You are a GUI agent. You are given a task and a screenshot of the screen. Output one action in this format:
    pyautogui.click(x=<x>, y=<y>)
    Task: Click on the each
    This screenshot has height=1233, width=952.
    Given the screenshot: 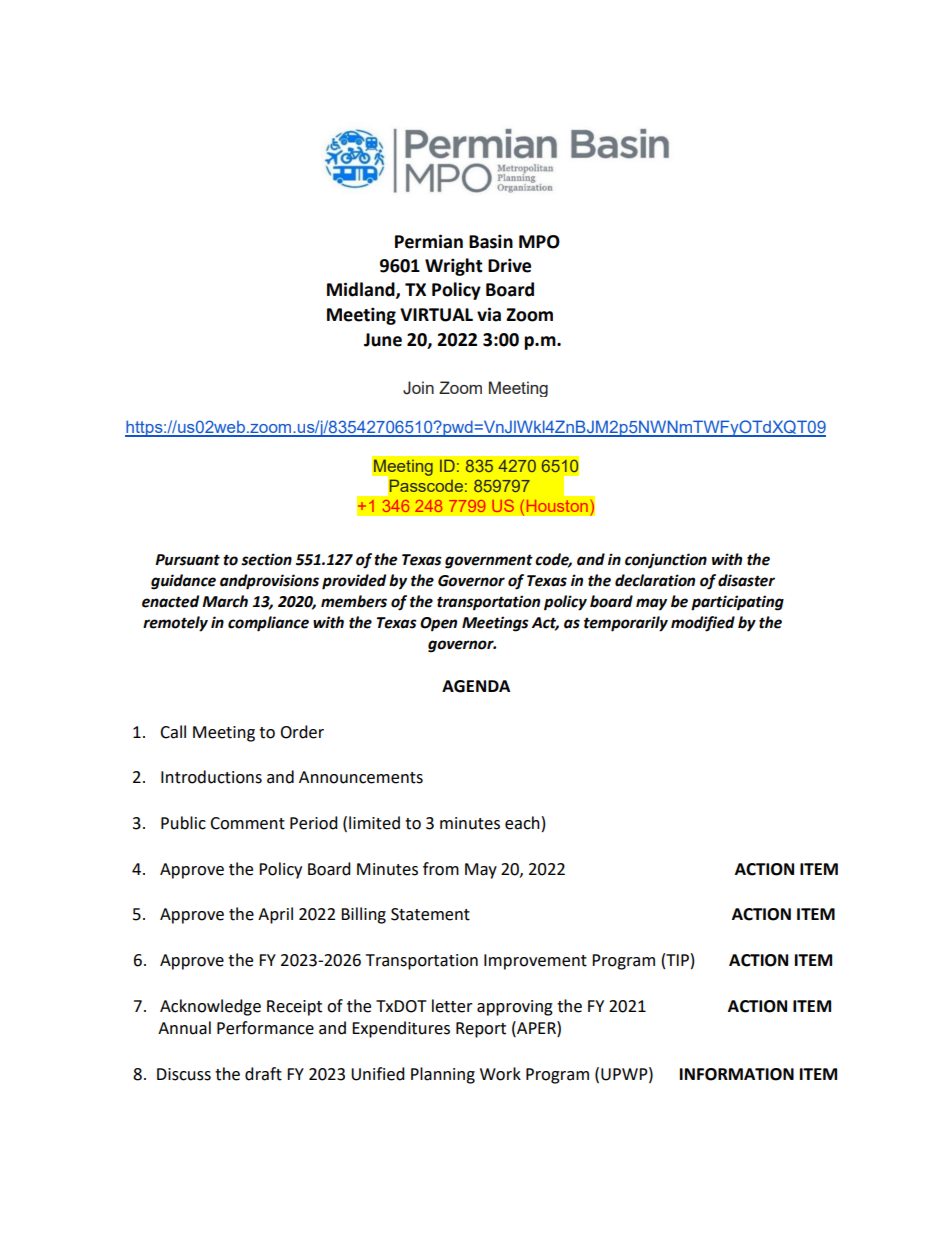 What is the action you would take?
    pyautogui.click(x=522, y=823)
